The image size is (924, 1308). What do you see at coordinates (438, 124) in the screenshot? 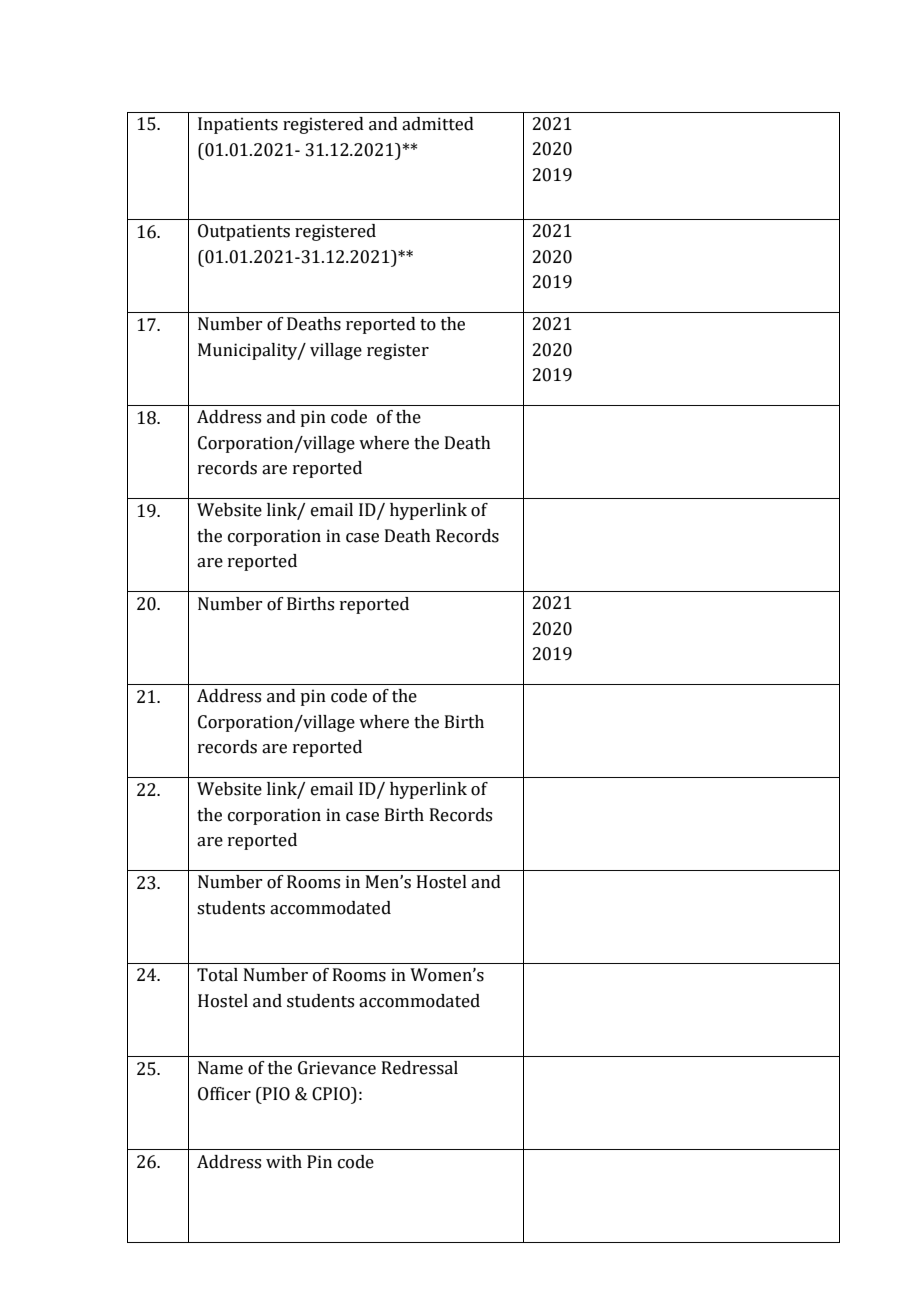
I see `admitted` at bounding box center [438, 124].
